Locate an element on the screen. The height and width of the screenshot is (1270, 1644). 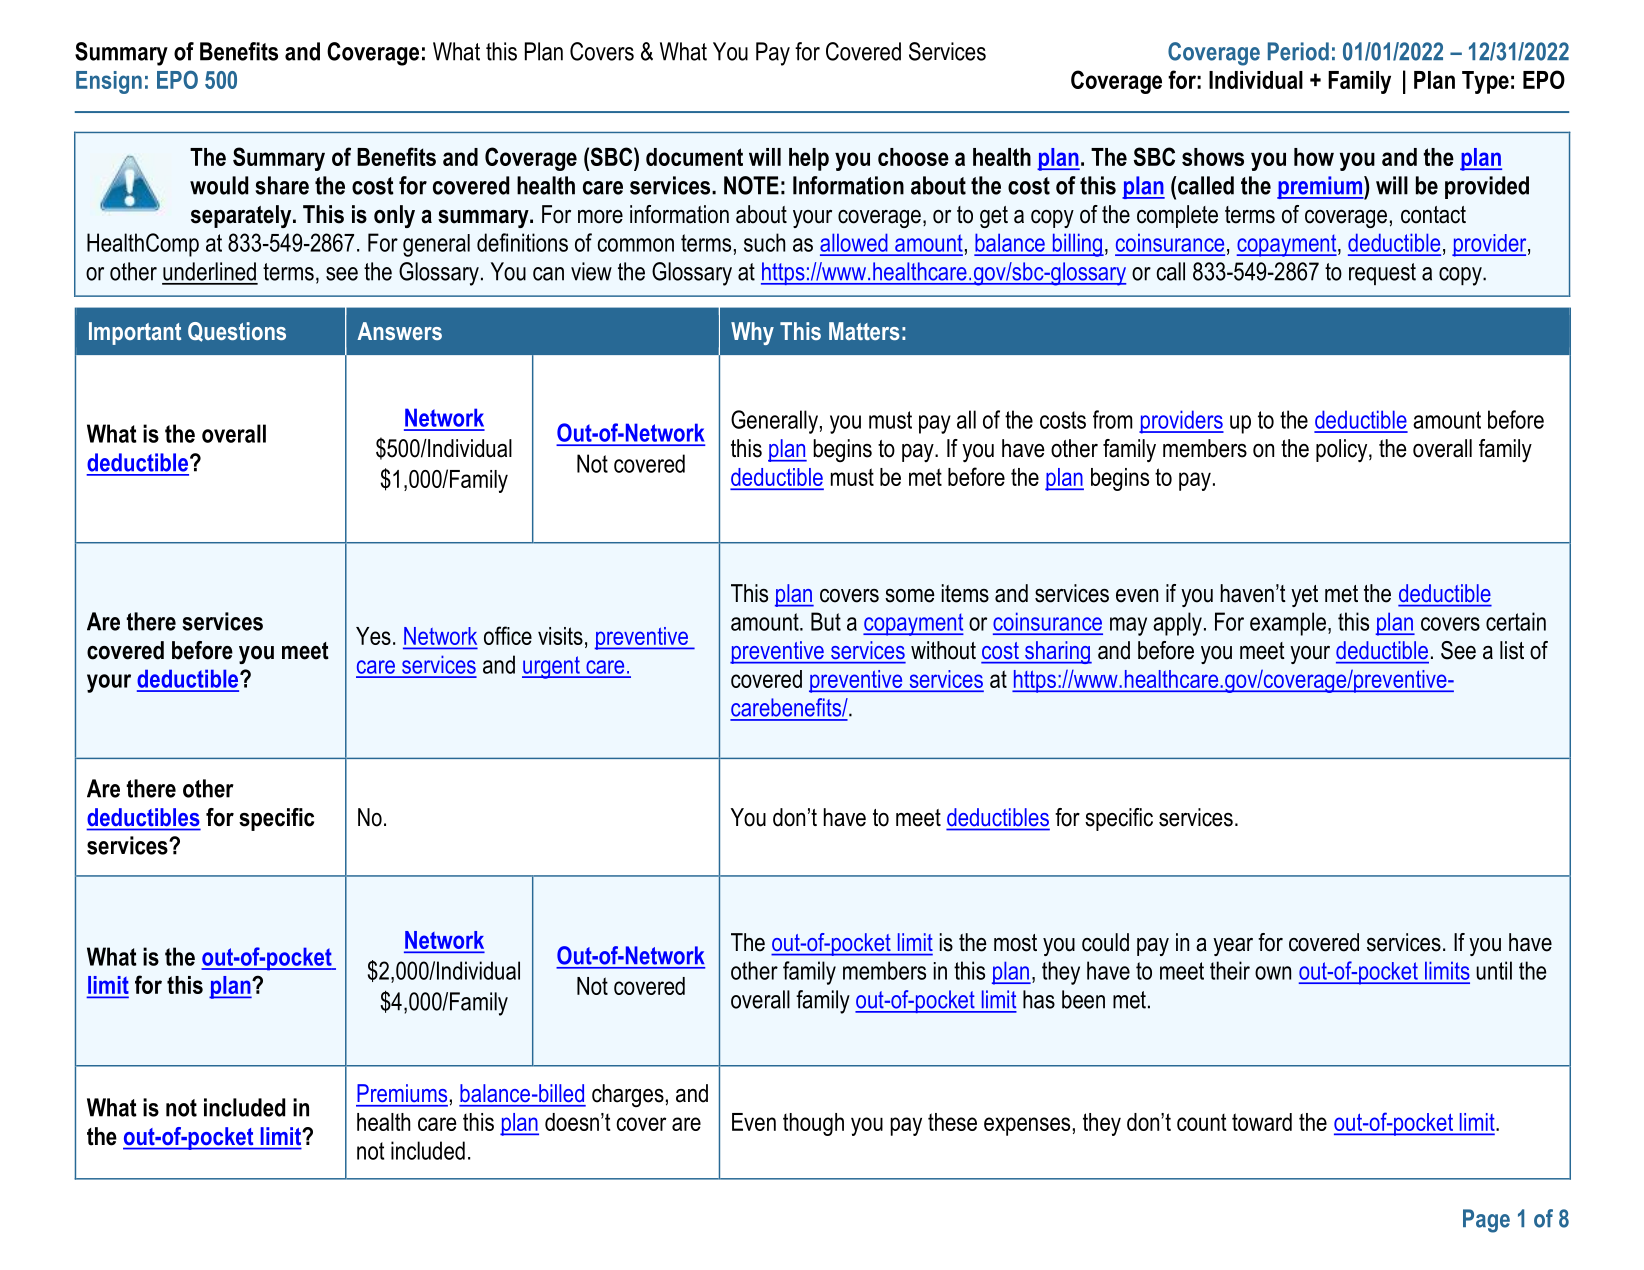
request is located at coordinates (1382, 274).
